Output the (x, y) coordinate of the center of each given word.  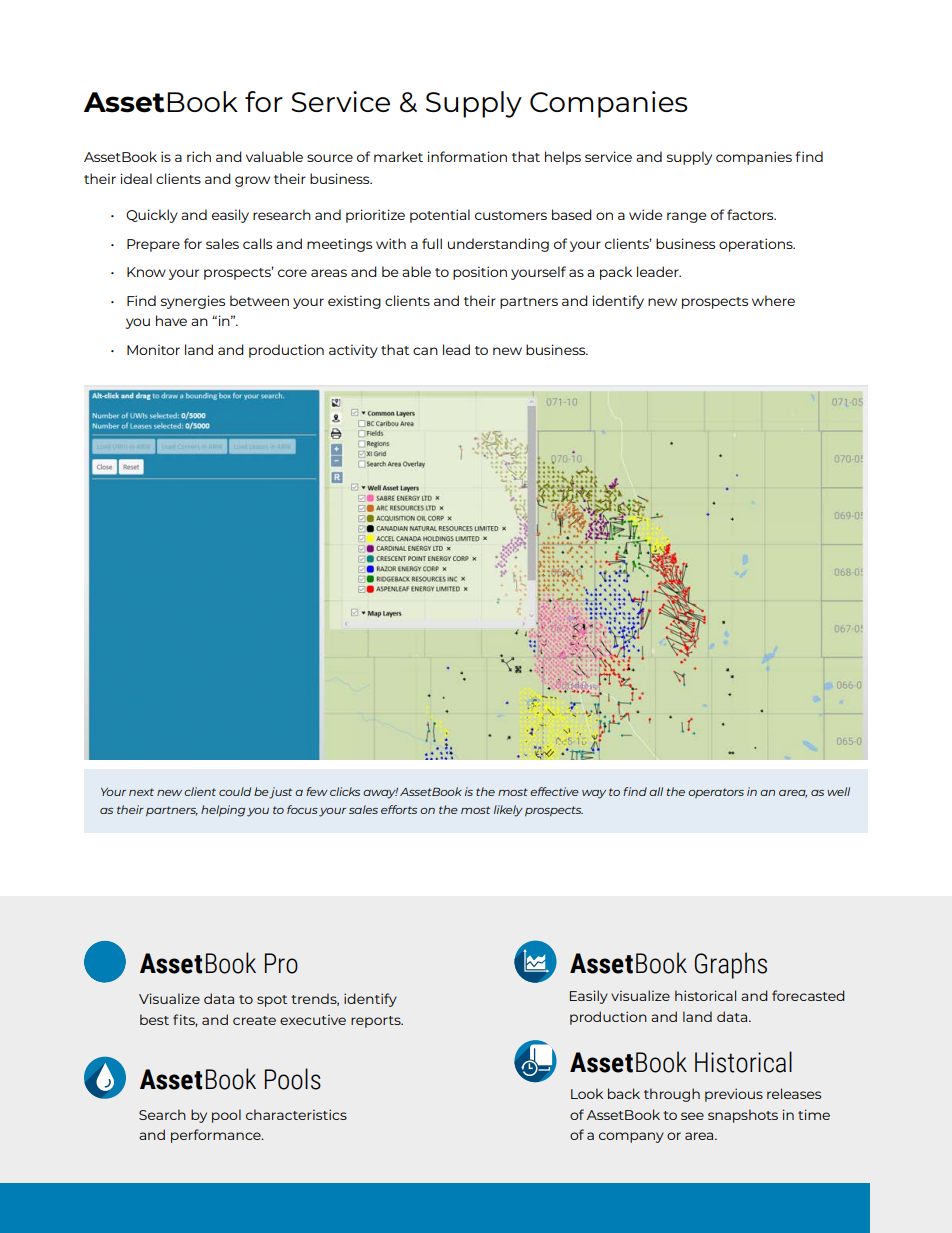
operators (716, 793)
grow (252, 181)
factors (751, 214)
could (235, 791)
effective (554, 791)
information (467, 156)
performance (217, 1136)
